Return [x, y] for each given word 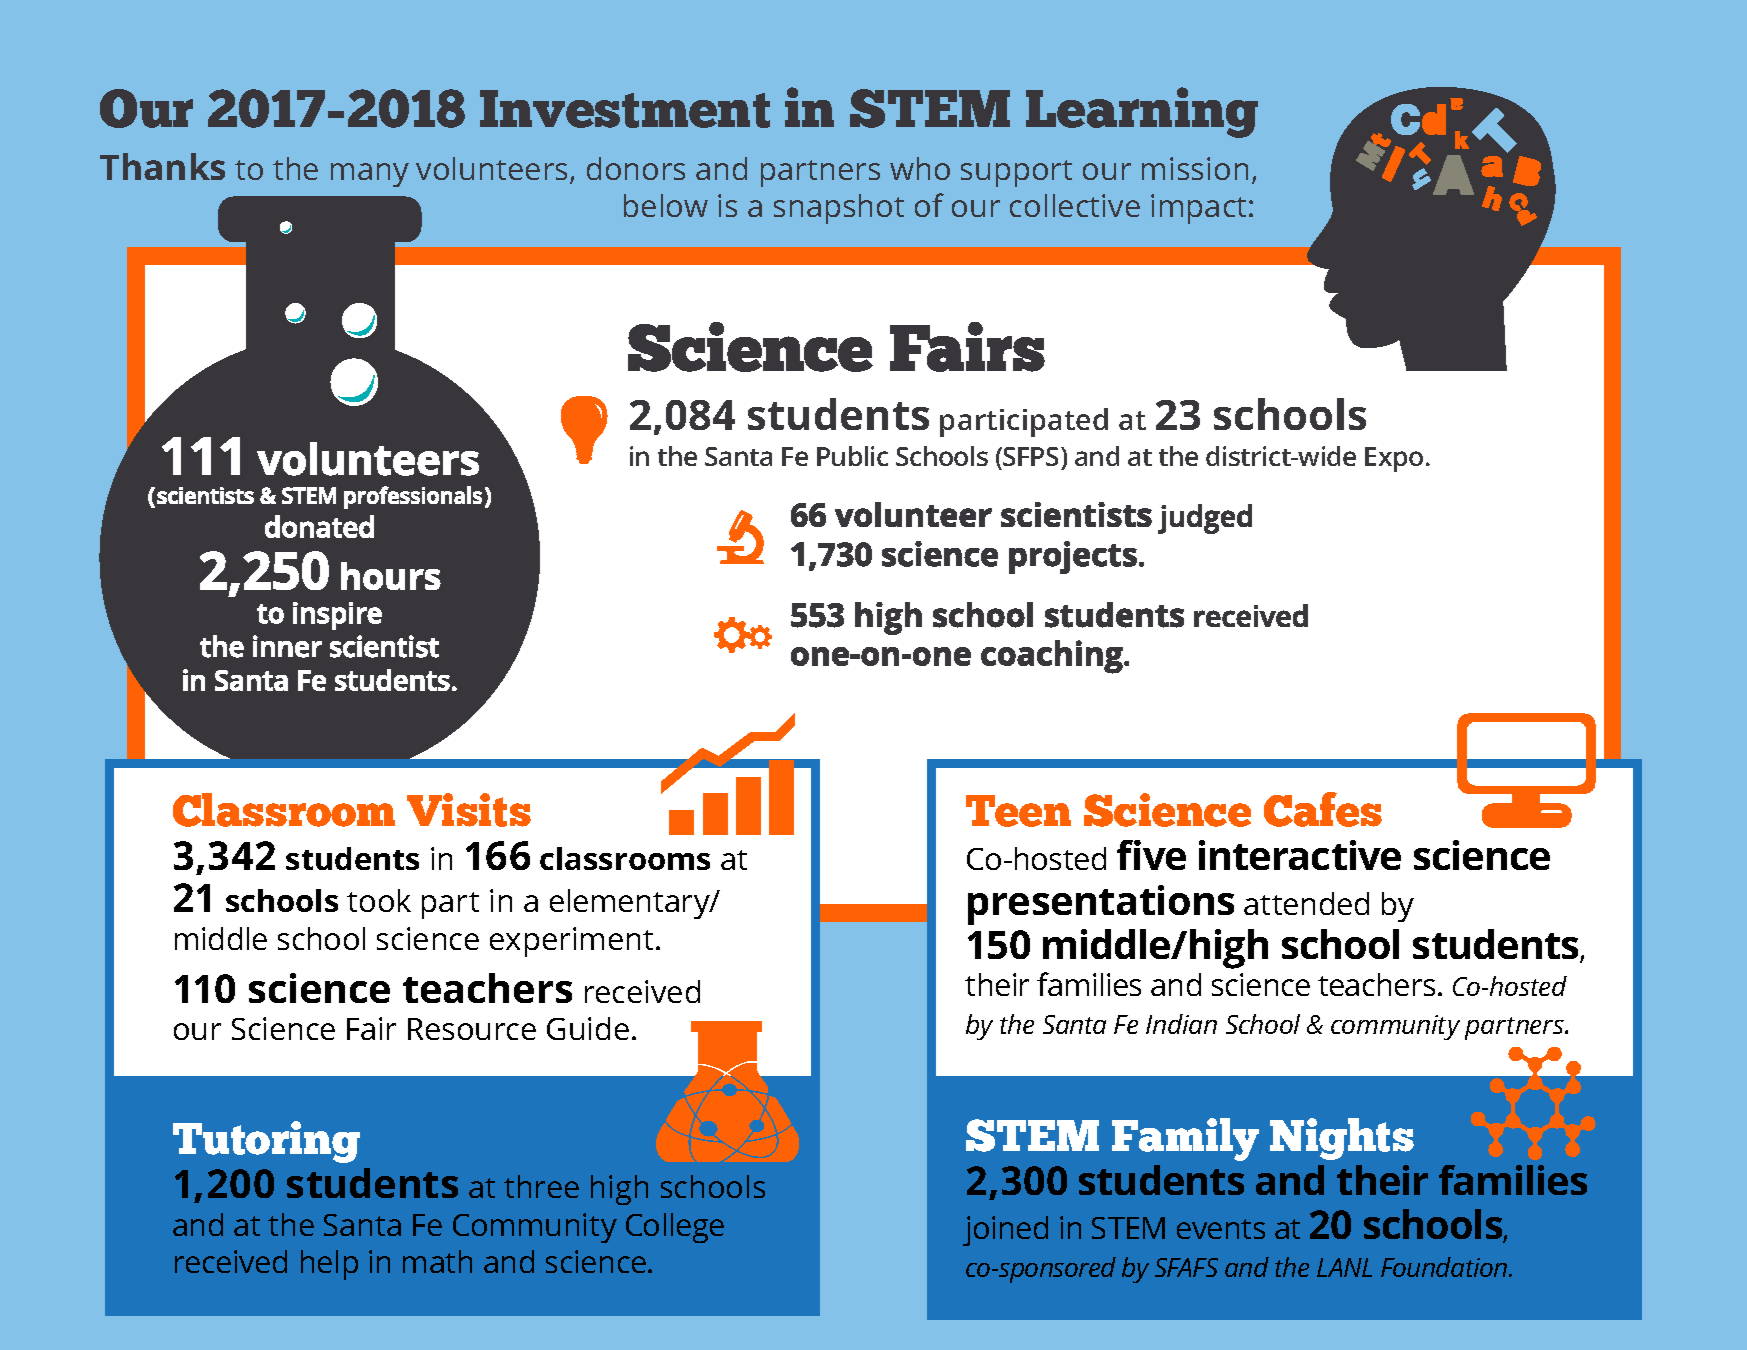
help [329, 1265]
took [379, 900]
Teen [1018, 811]
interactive [1300, 855]
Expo [1394, 459]
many [370, 175]
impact [1198, 209]
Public [852, 456]
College [675, 1228]
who [920, 168]
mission [1195, 168]
